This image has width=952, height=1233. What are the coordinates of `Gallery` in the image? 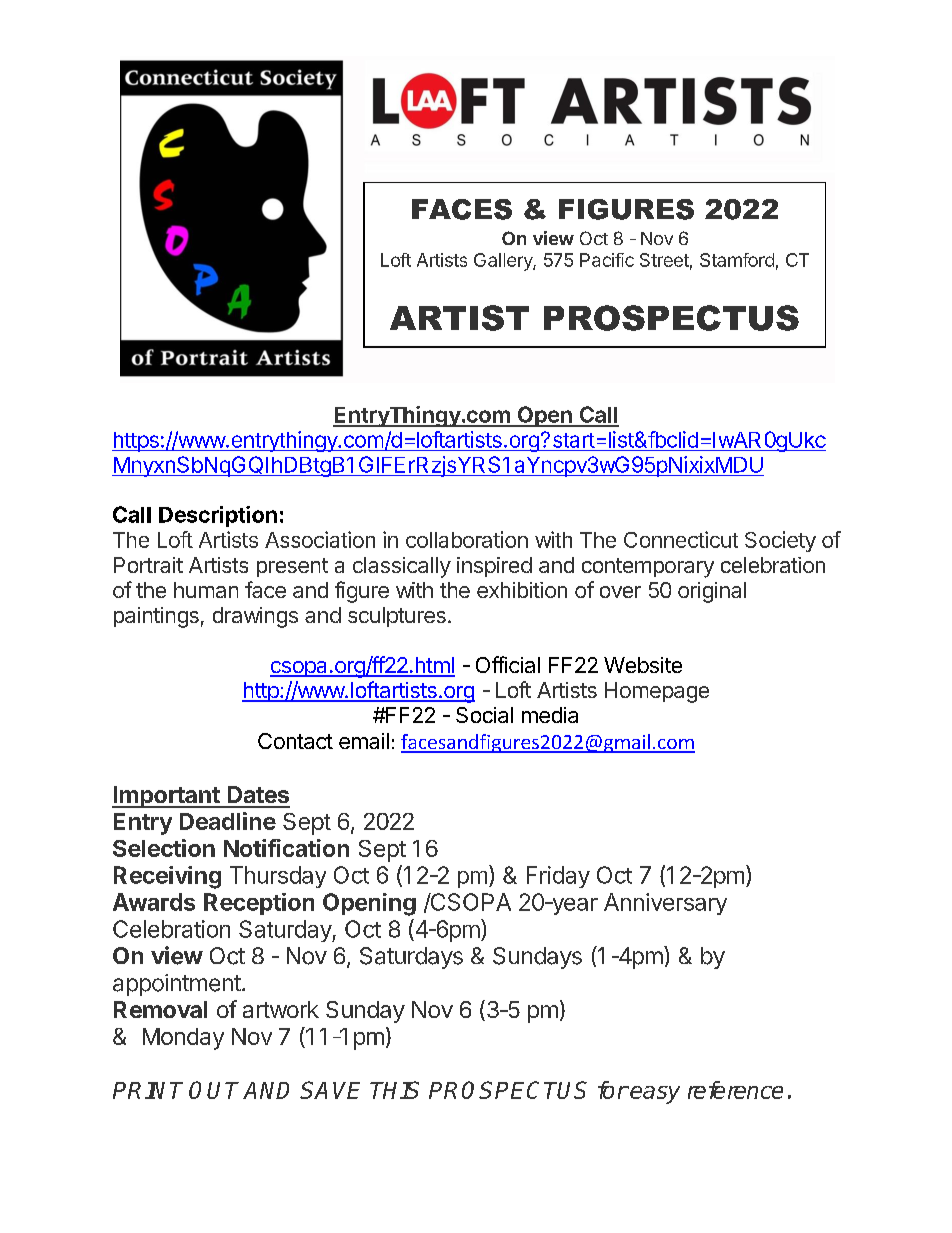 It's located at (504, 262).
